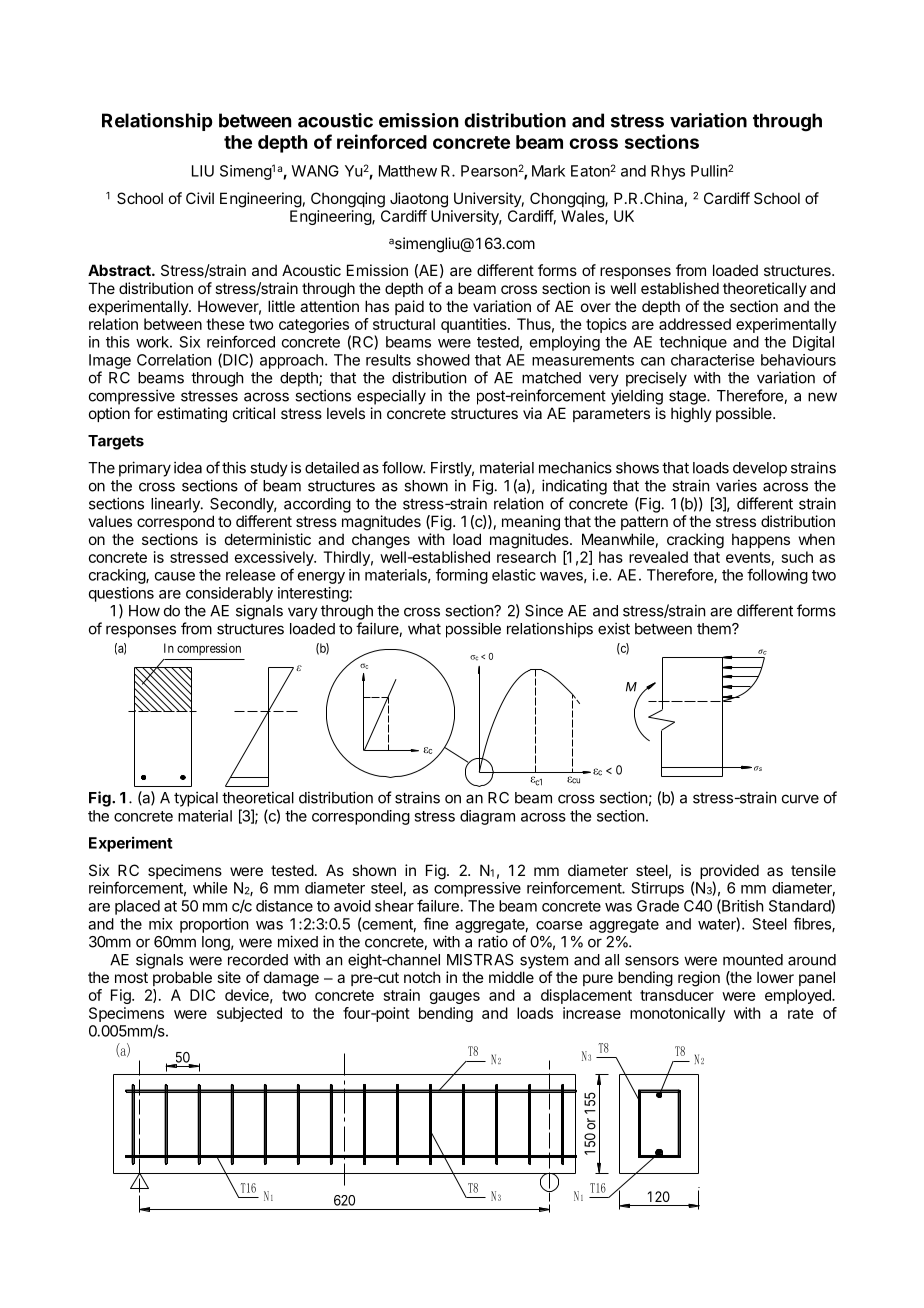 The image size is (924, 1308). What do you see at coordinates (462, 576) in the screenshot?
I see `forming` at bounding box center [462, 576].
